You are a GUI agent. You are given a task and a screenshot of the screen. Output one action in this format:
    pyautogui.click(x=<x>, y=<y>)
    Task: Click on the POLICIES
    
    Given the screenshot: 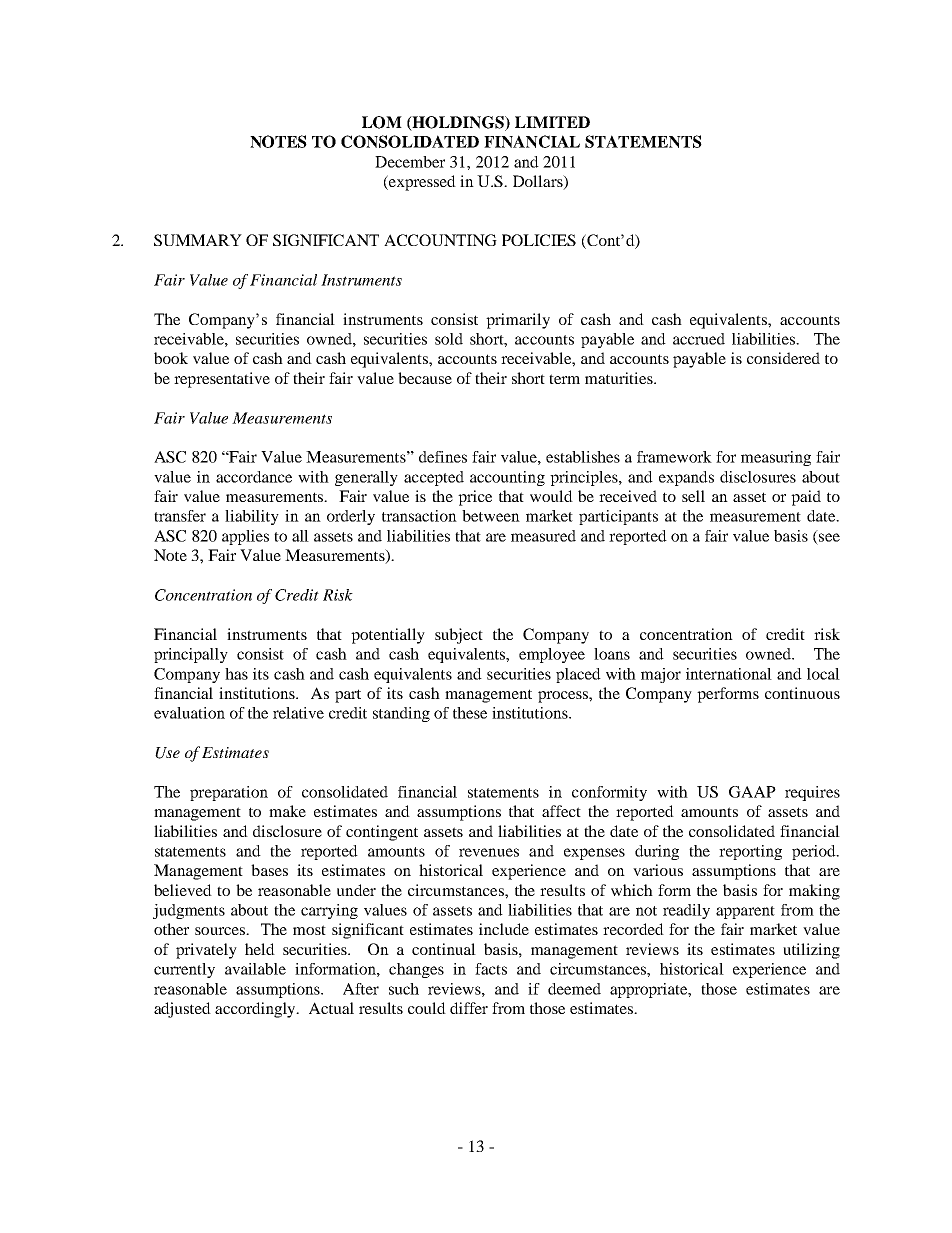 What is the action you would take?
    pyautogui.click(x=539, y=240)
